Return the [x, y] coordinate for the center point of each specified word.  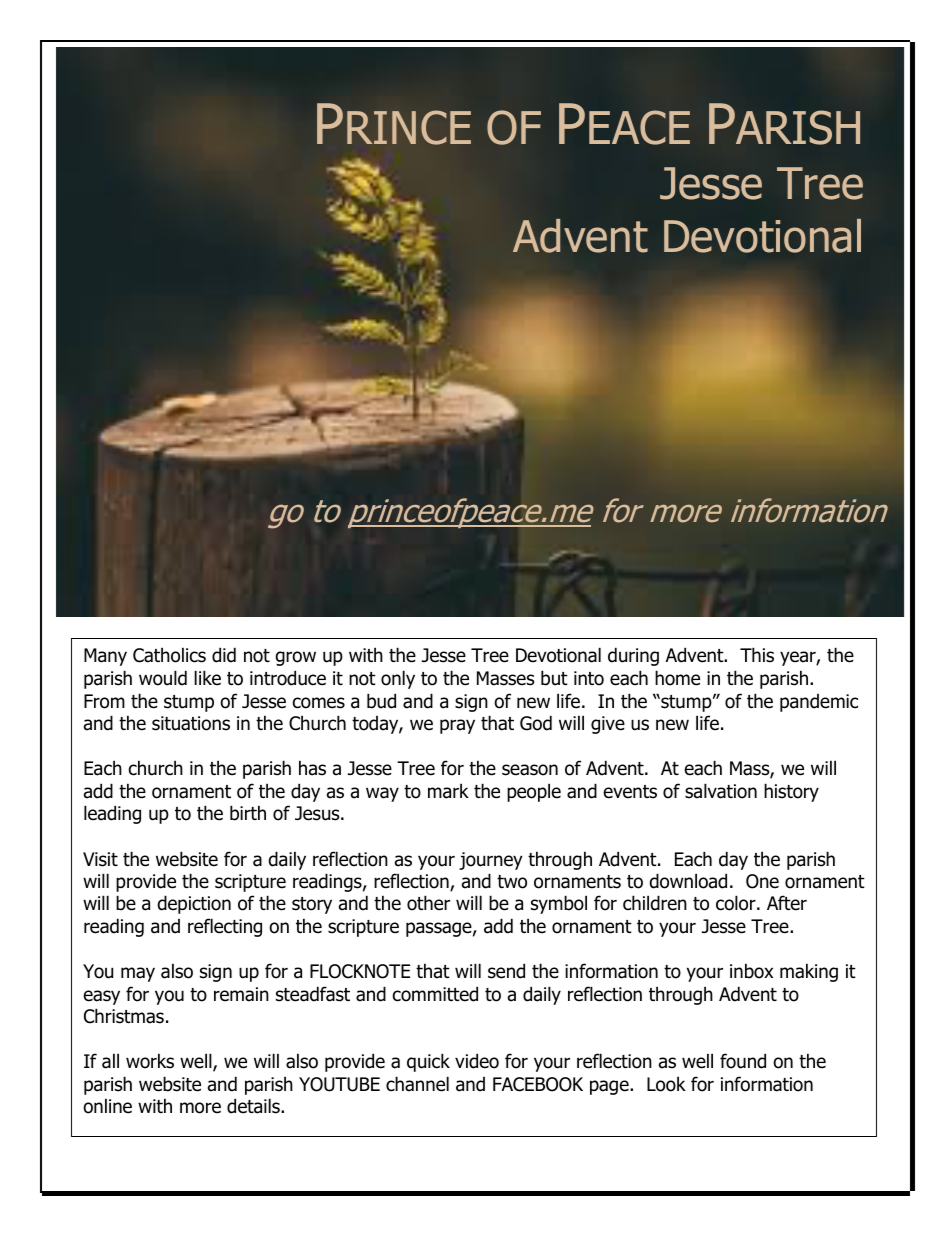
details [254, 1106]
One [762, 881]
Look [666, 1084]
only [398, 679]
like [207, 678]
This [757, 655]
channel [417, 1084]
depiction [194, 904]
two [512, 882]
